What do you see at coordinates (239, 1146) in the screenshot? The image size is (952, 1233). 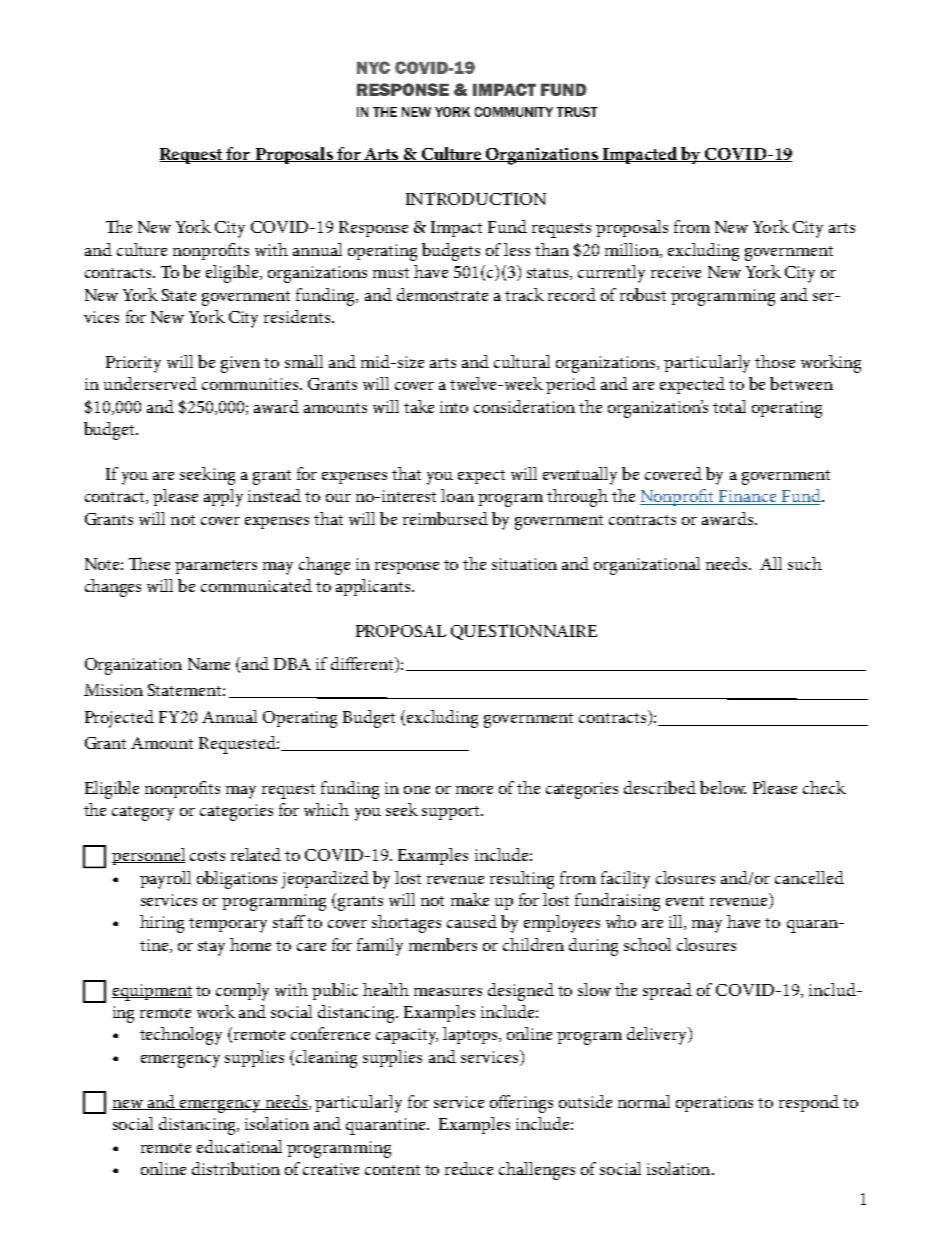 I see `educational` at bounding box center [239, 1146].
